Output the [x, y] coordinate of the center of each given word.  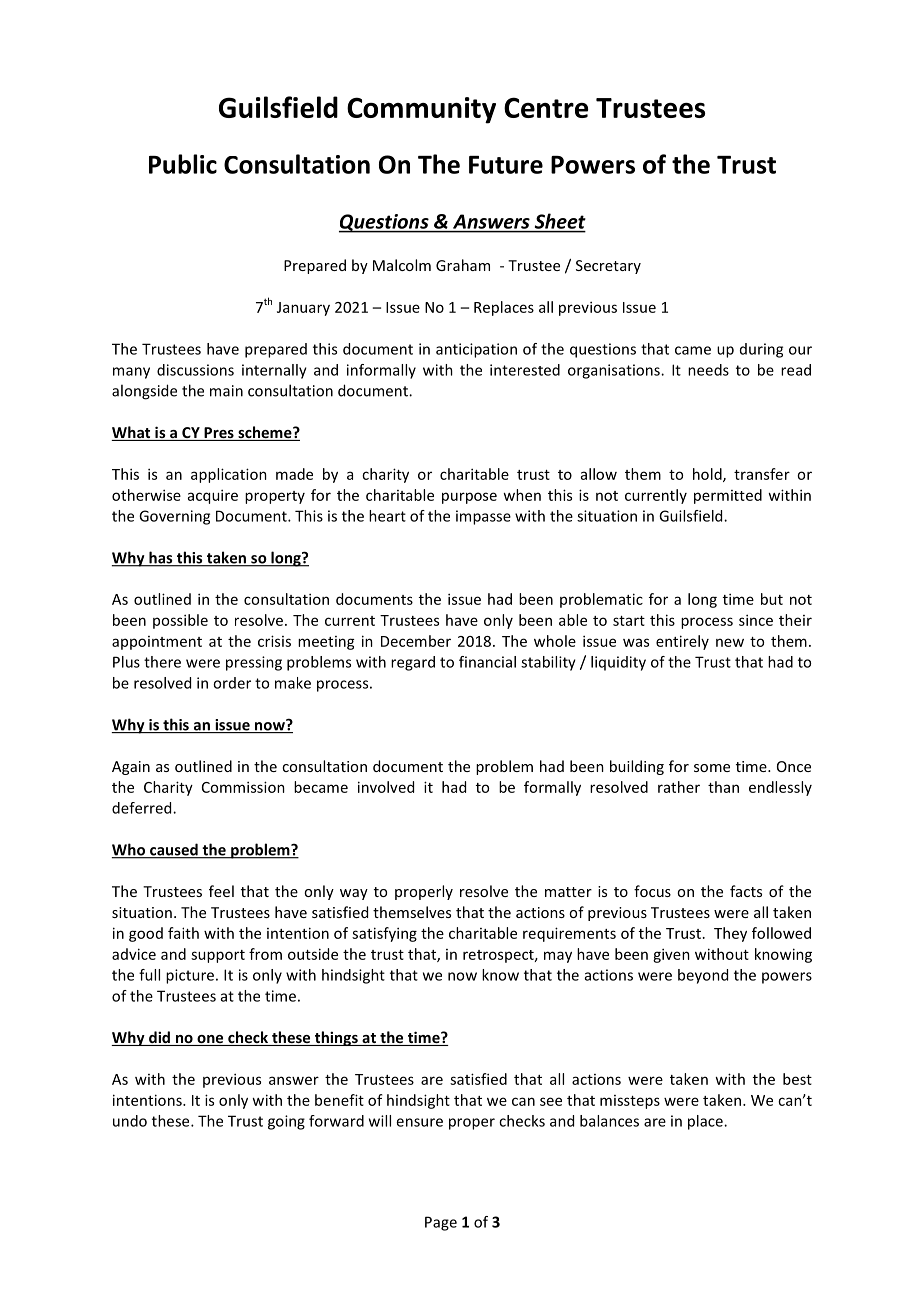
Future [506, 165]
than [723, 787]
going [286, 1122]
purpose [469, 498]
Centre [546, 107]
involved [386, 787]
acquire [213, 496]
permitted [728, 496]
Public [183, 164]
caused [174, 850]
